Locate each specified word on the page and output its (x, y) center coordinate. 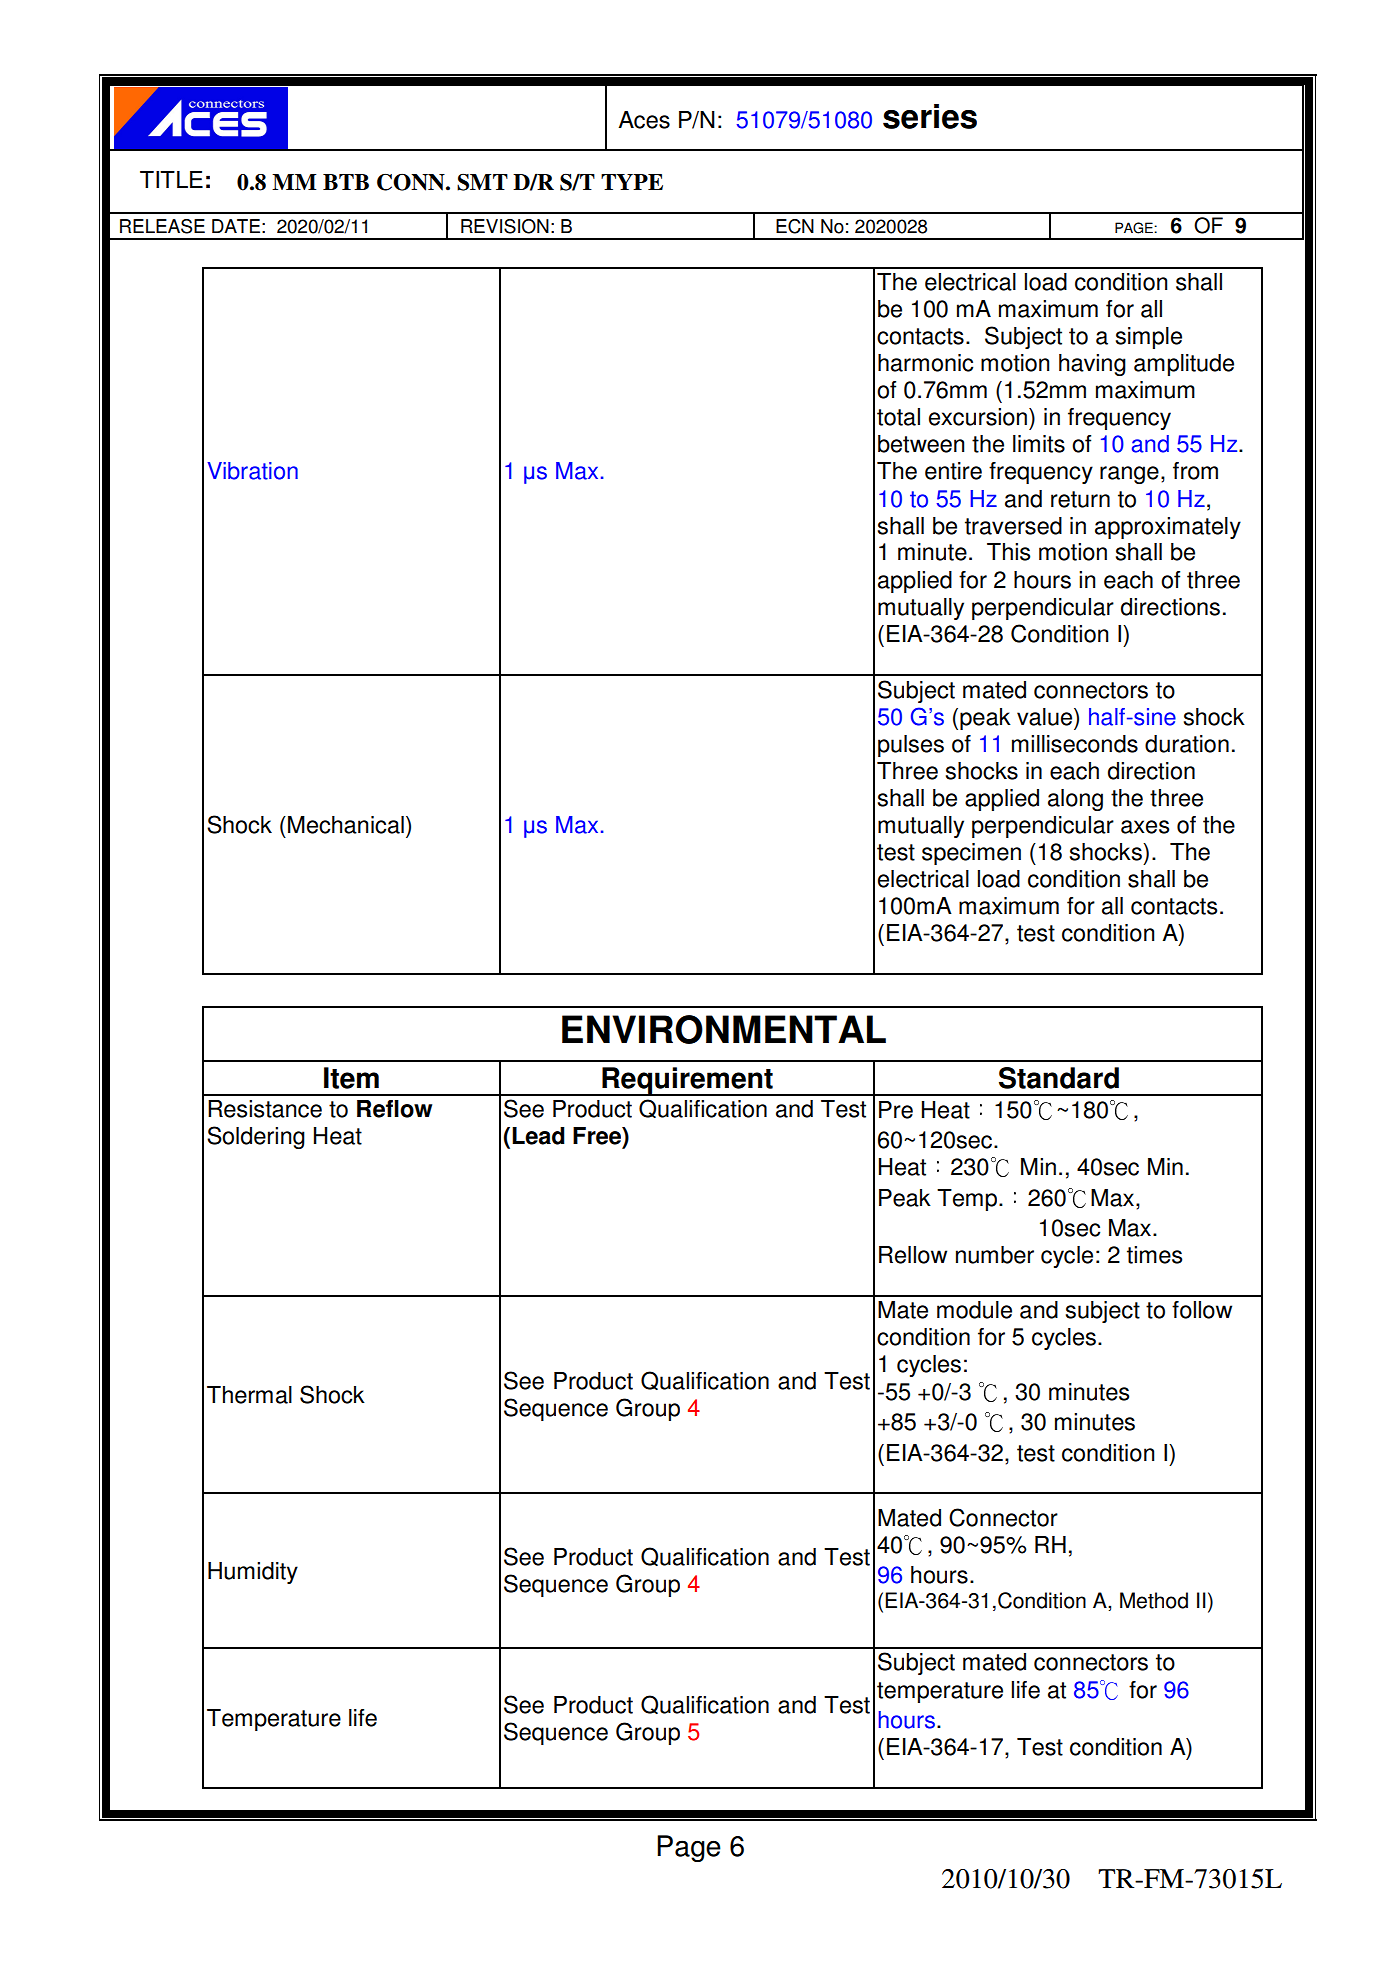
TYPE (632, 182)
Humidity (253, 1573)
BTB (346, 182)
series (930, 116)
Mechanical (346, 825)
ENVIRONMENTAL (724, 1029)
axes (1145, 827)
